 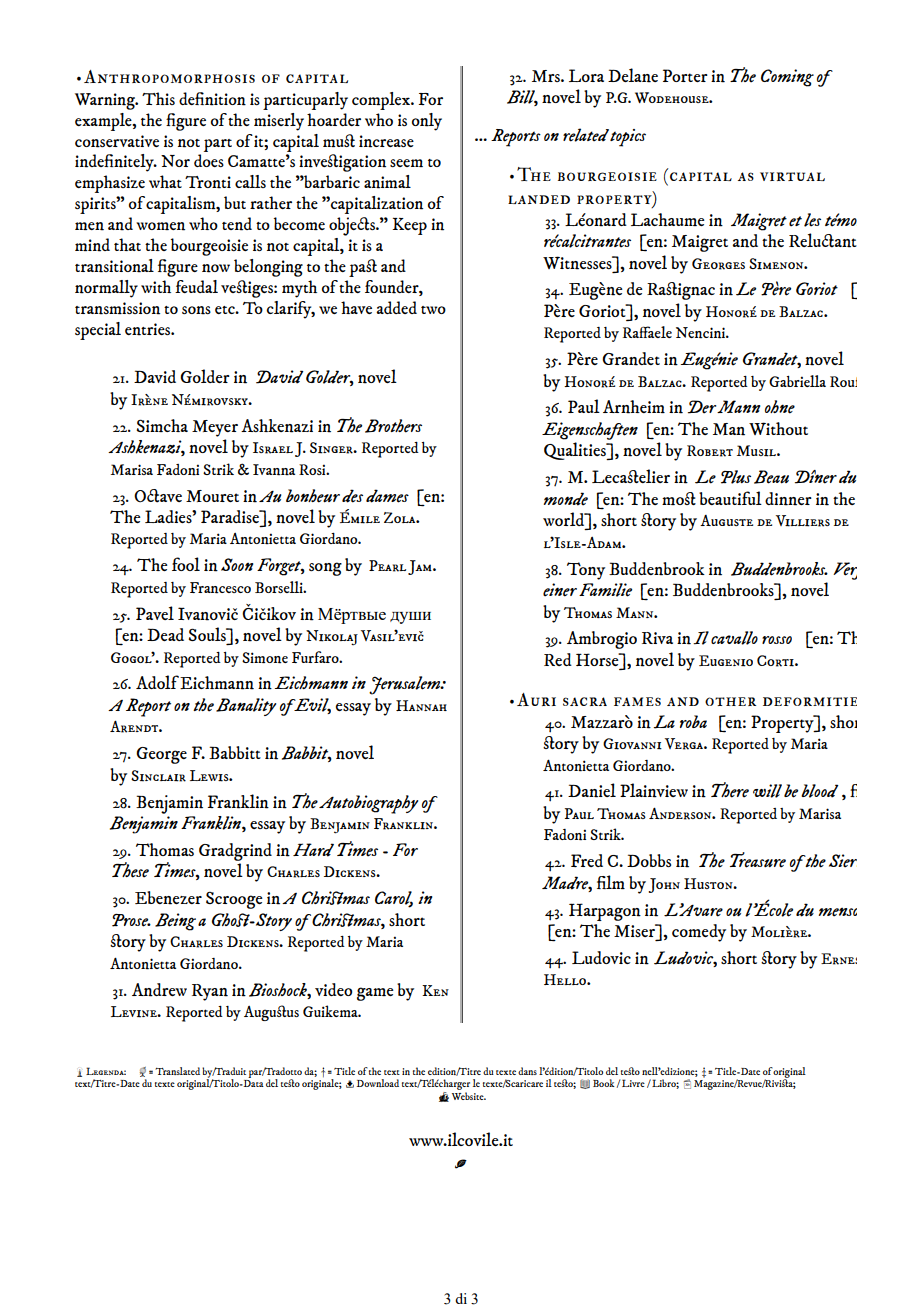 I want to click on This, so click(x=158, y=98).
